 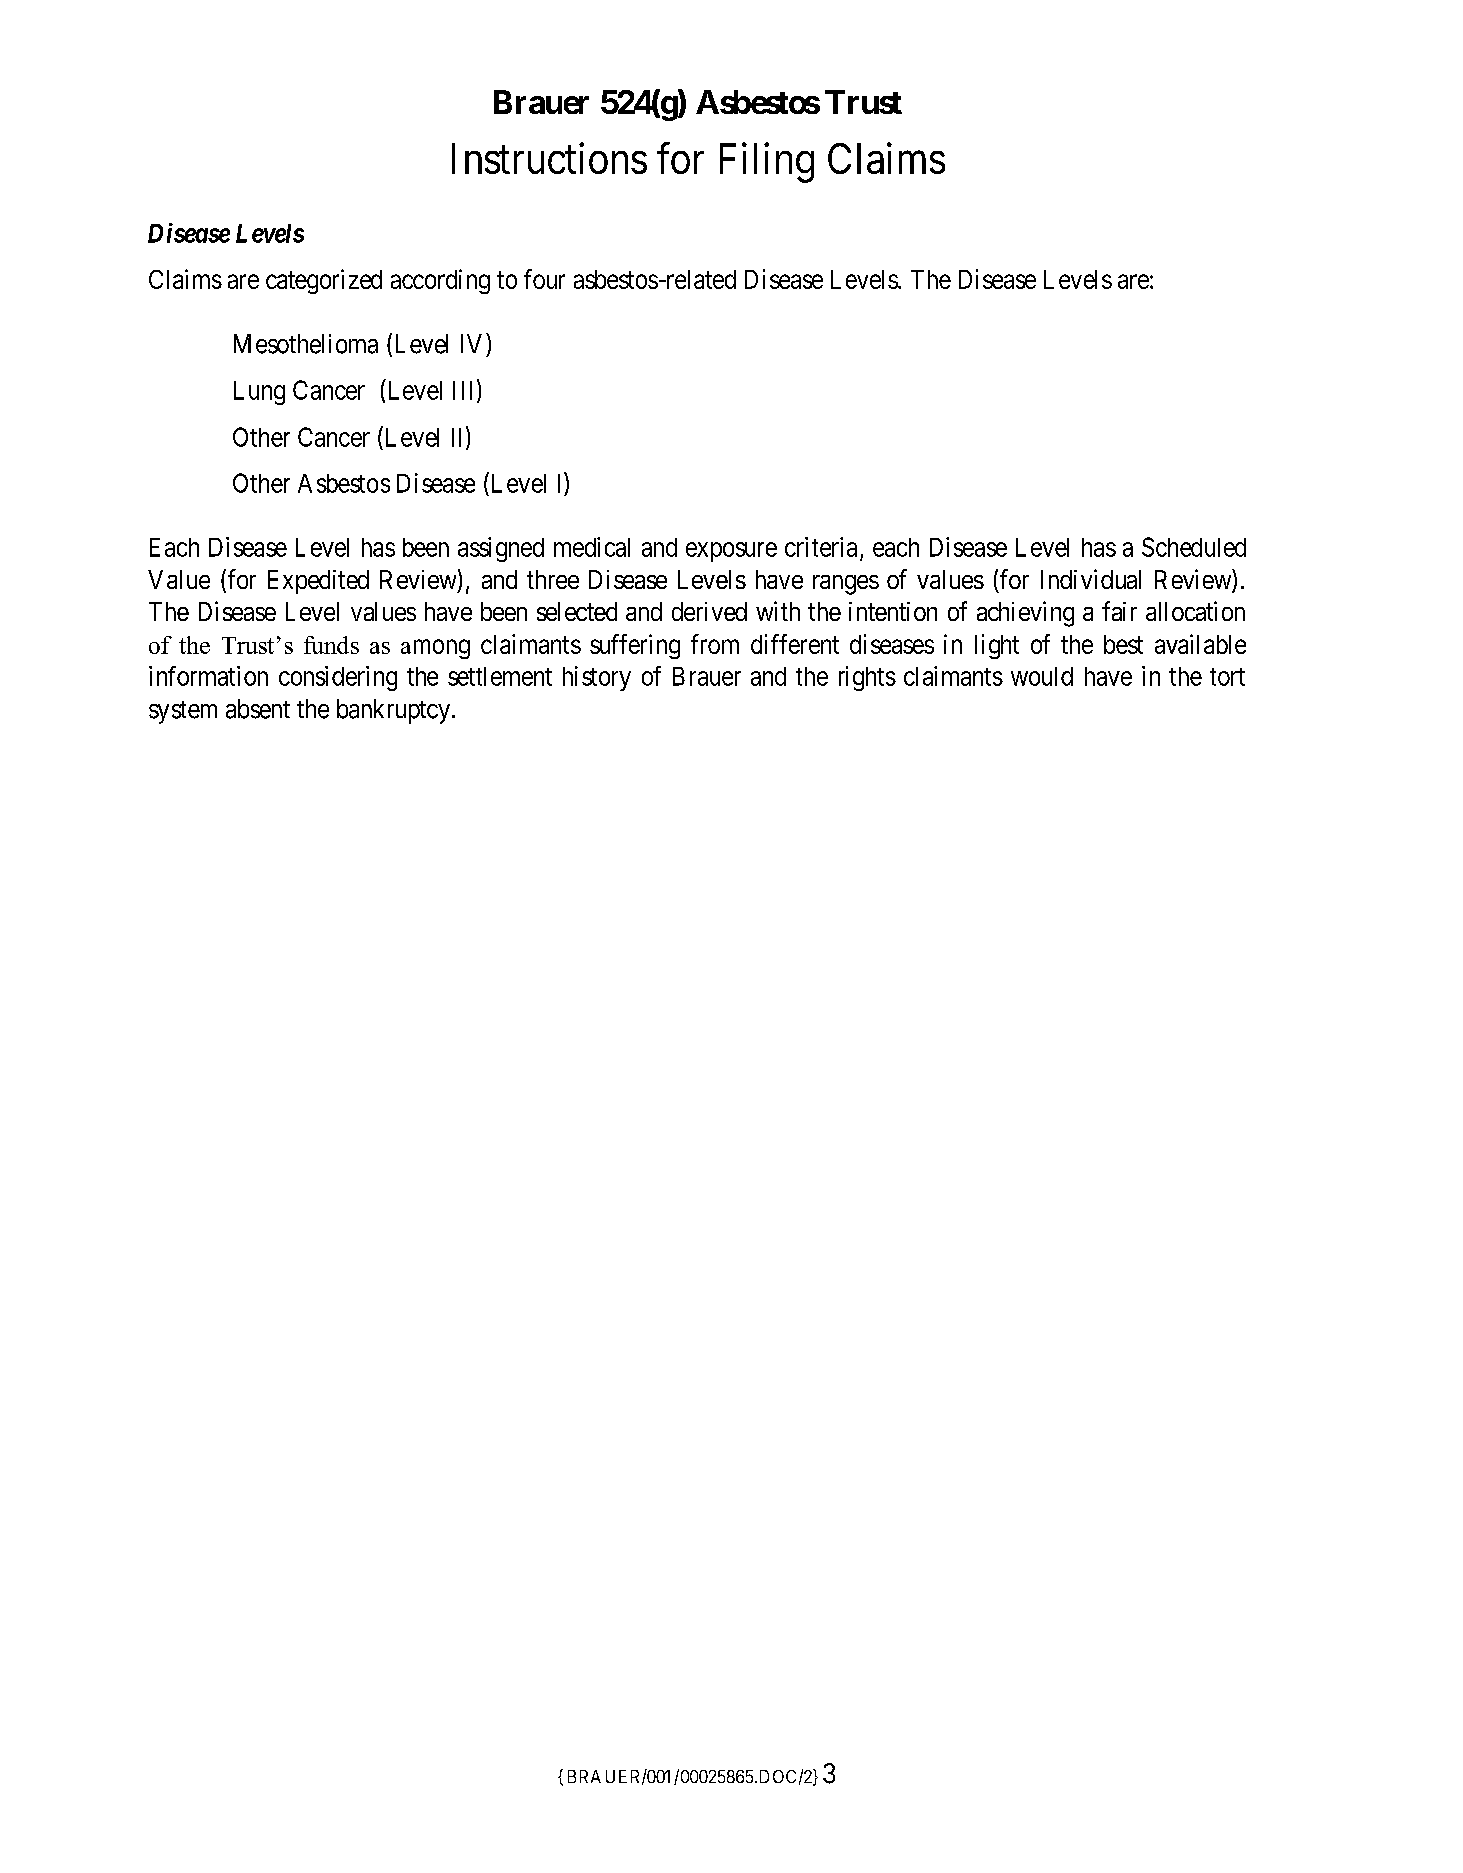 I want to click on history, so click(x=597, y=678).
